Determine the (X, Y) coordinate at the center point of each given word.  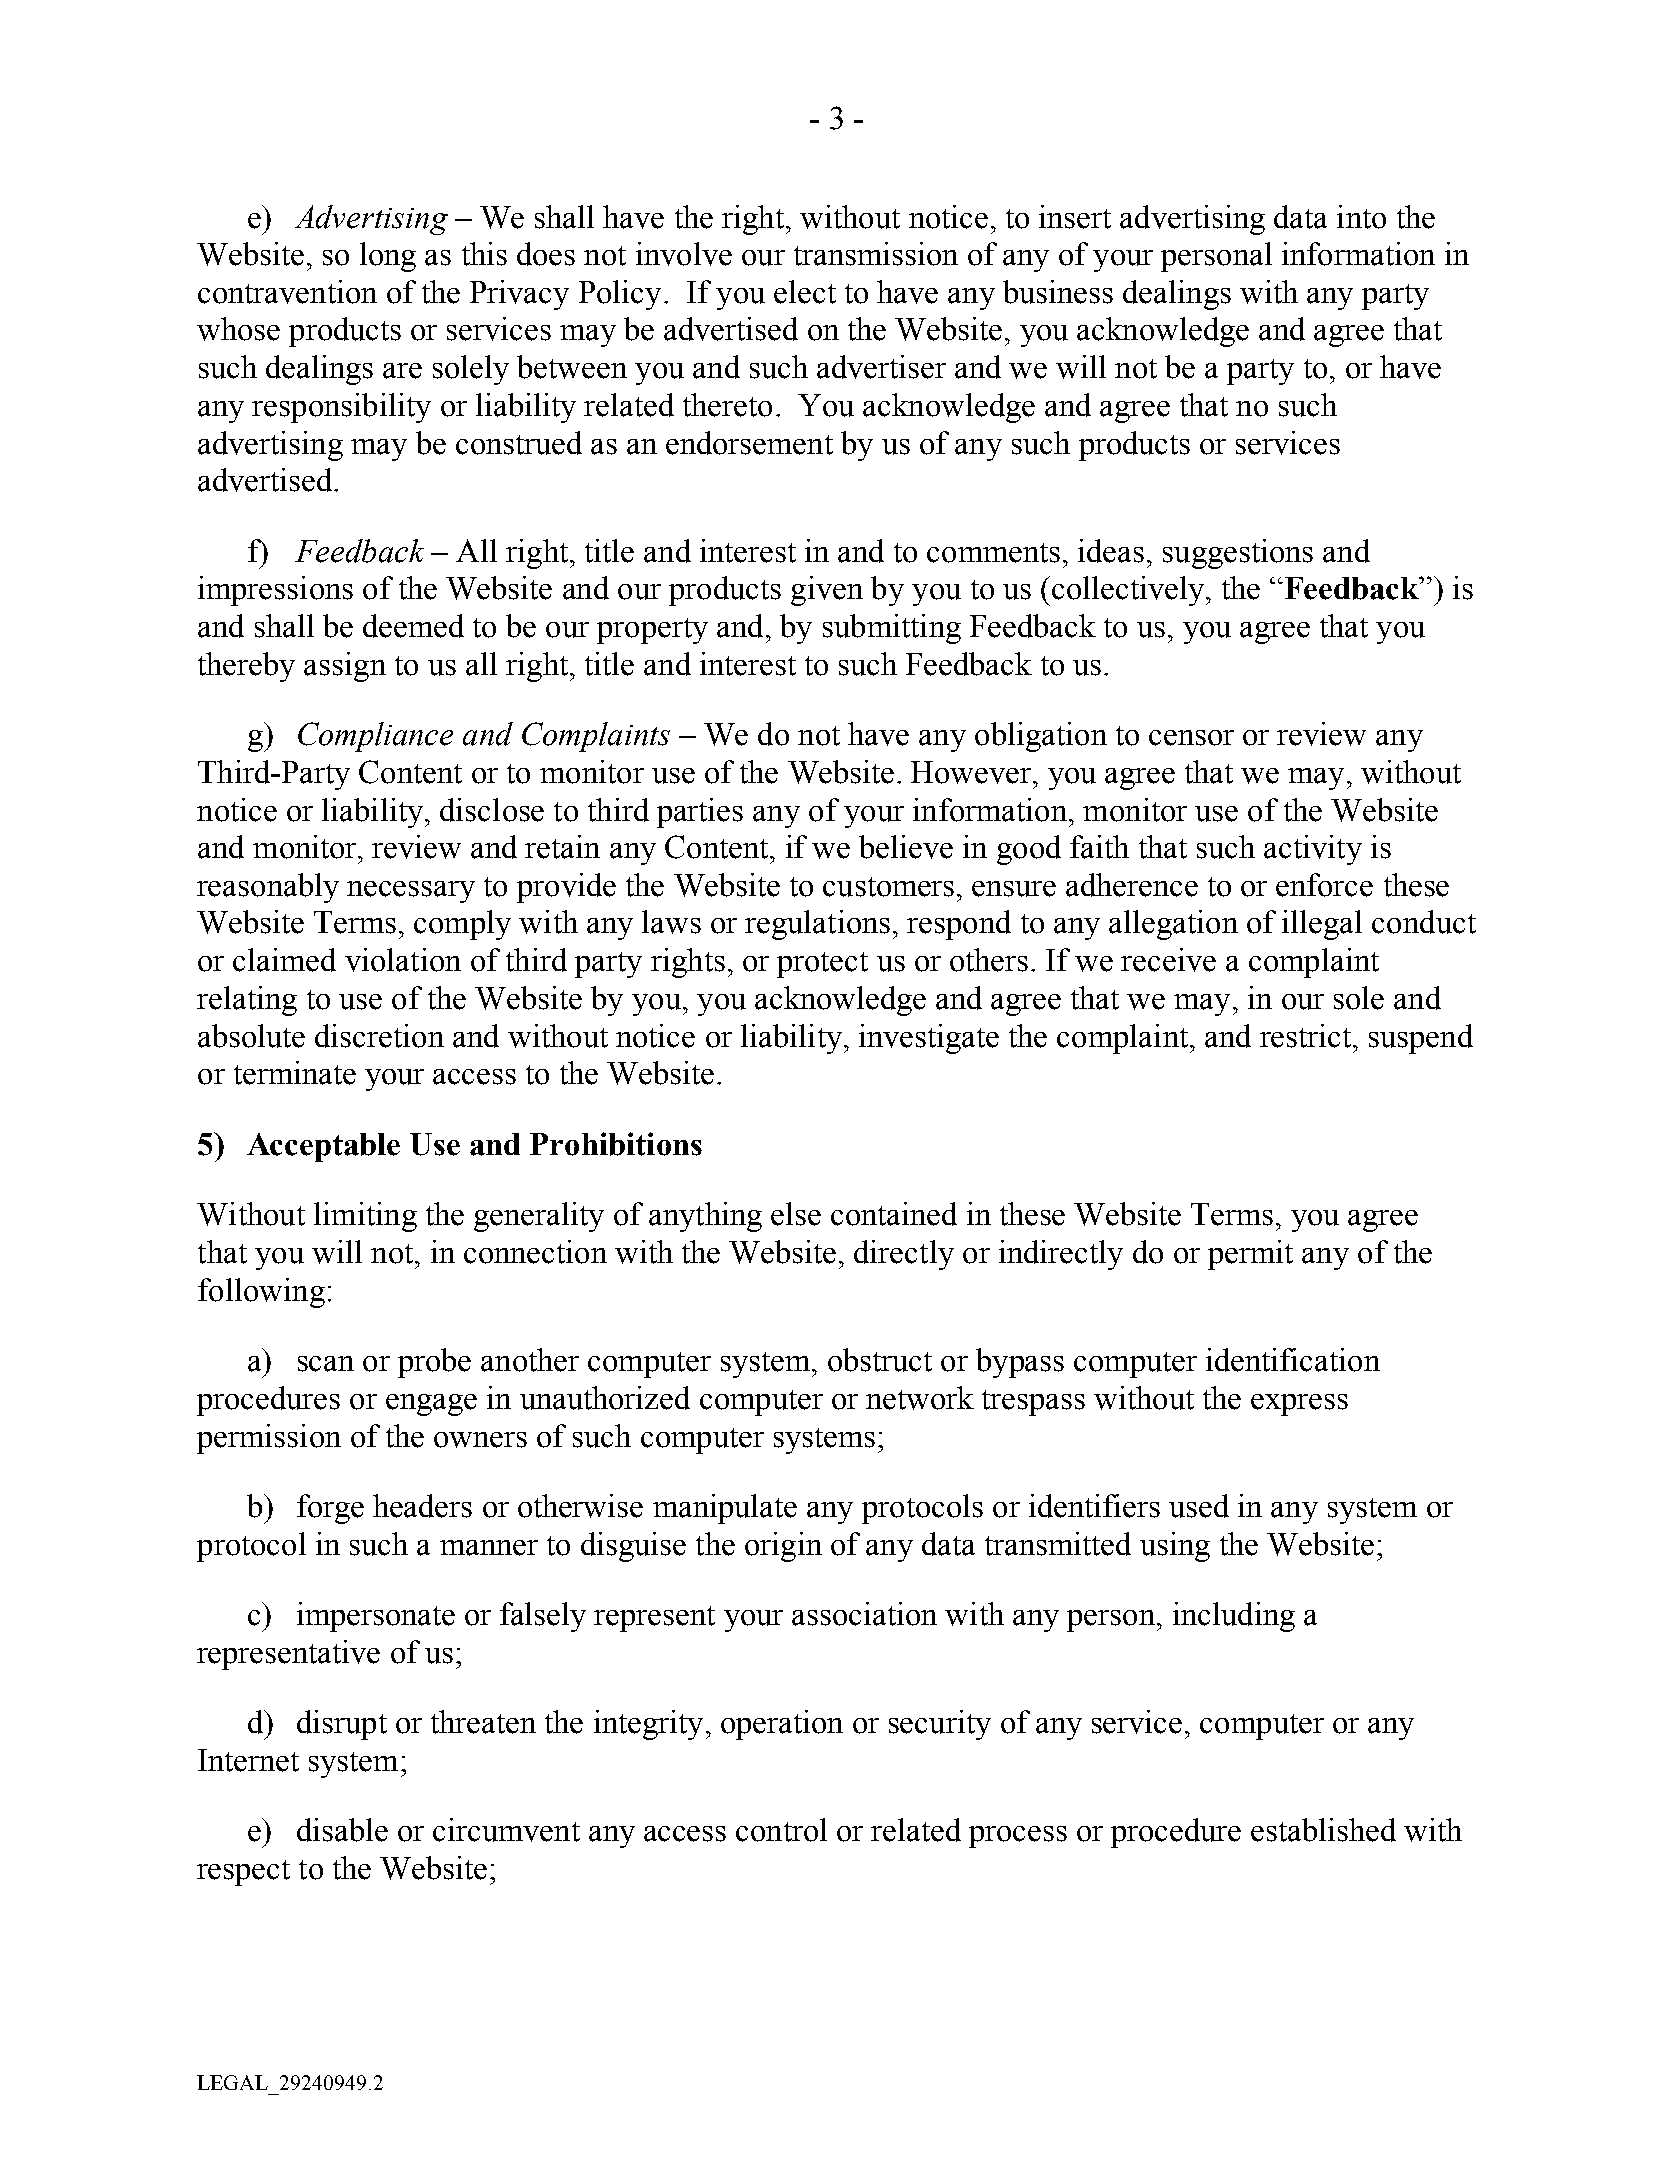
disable (342, 1830)
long (388, 257)
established (1323, 1830)
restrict (1307, 1036)
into (1361, 217)
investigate (929, 1039)
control (781, 1830)
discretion (379, 1036)
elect (805, 292)
